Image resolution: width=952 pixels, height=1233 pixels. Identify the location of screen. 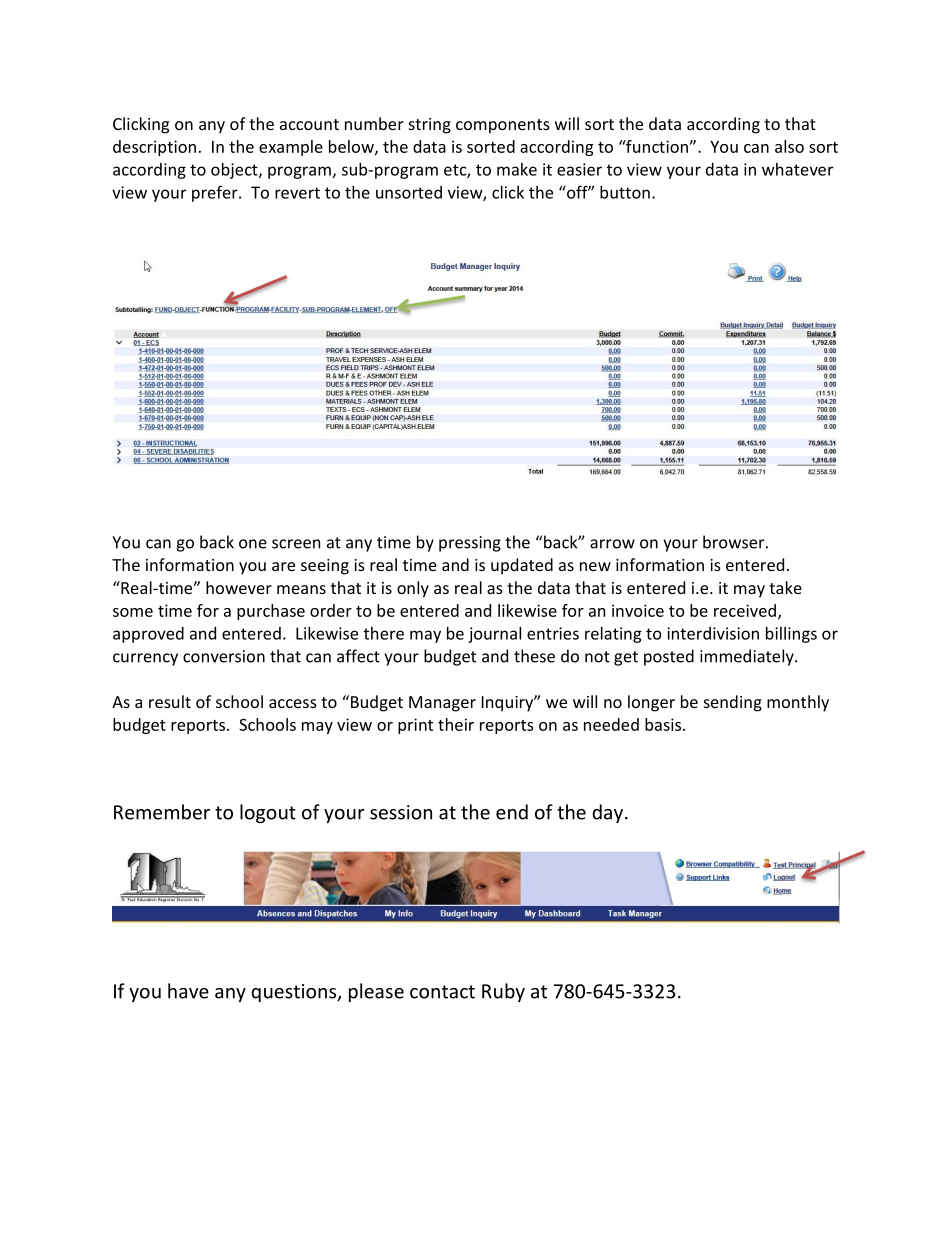
(296, 544).
